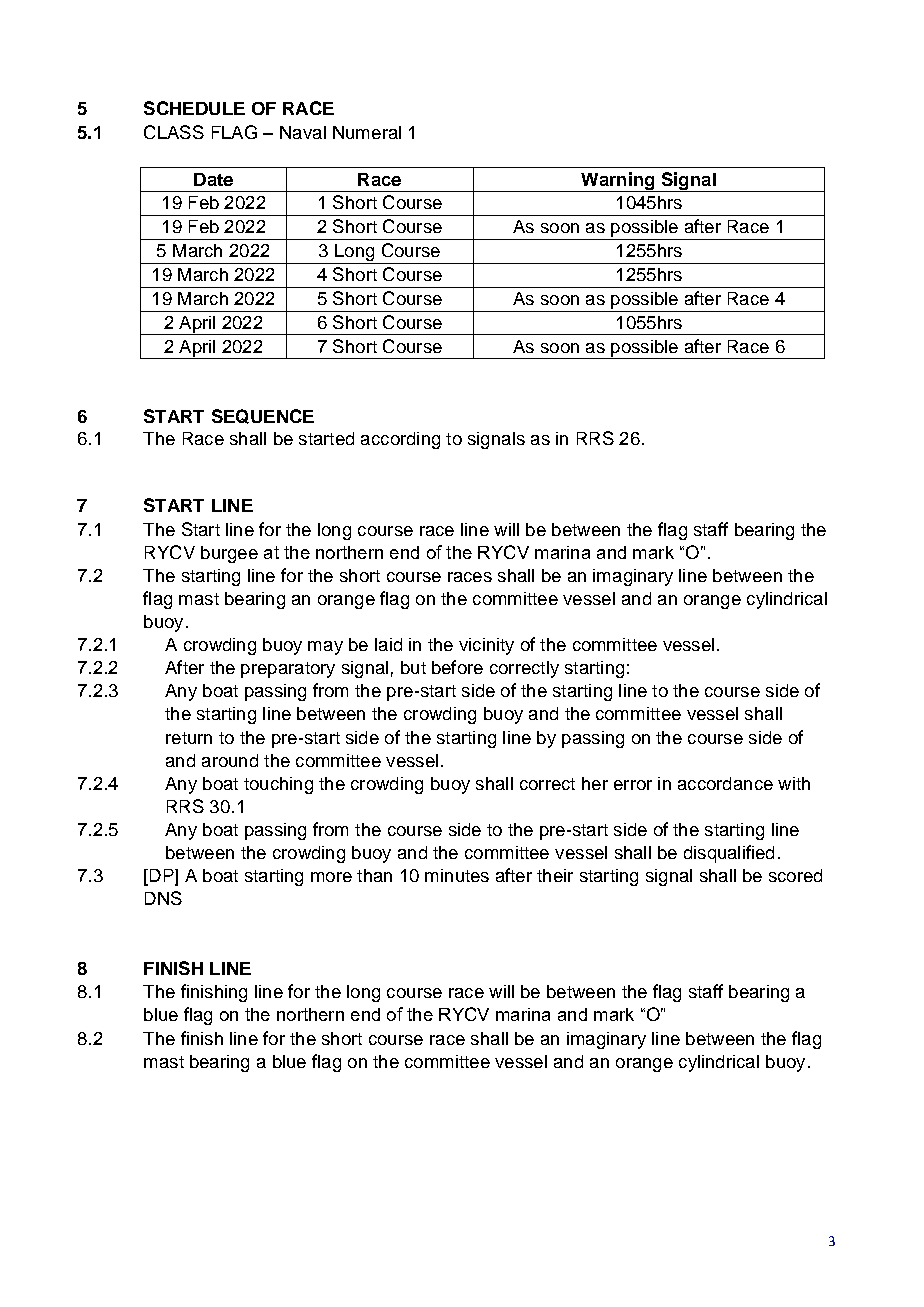  Describe the element at coordinates (457, 875) in the screenshot. I see `minutes` at that location.
